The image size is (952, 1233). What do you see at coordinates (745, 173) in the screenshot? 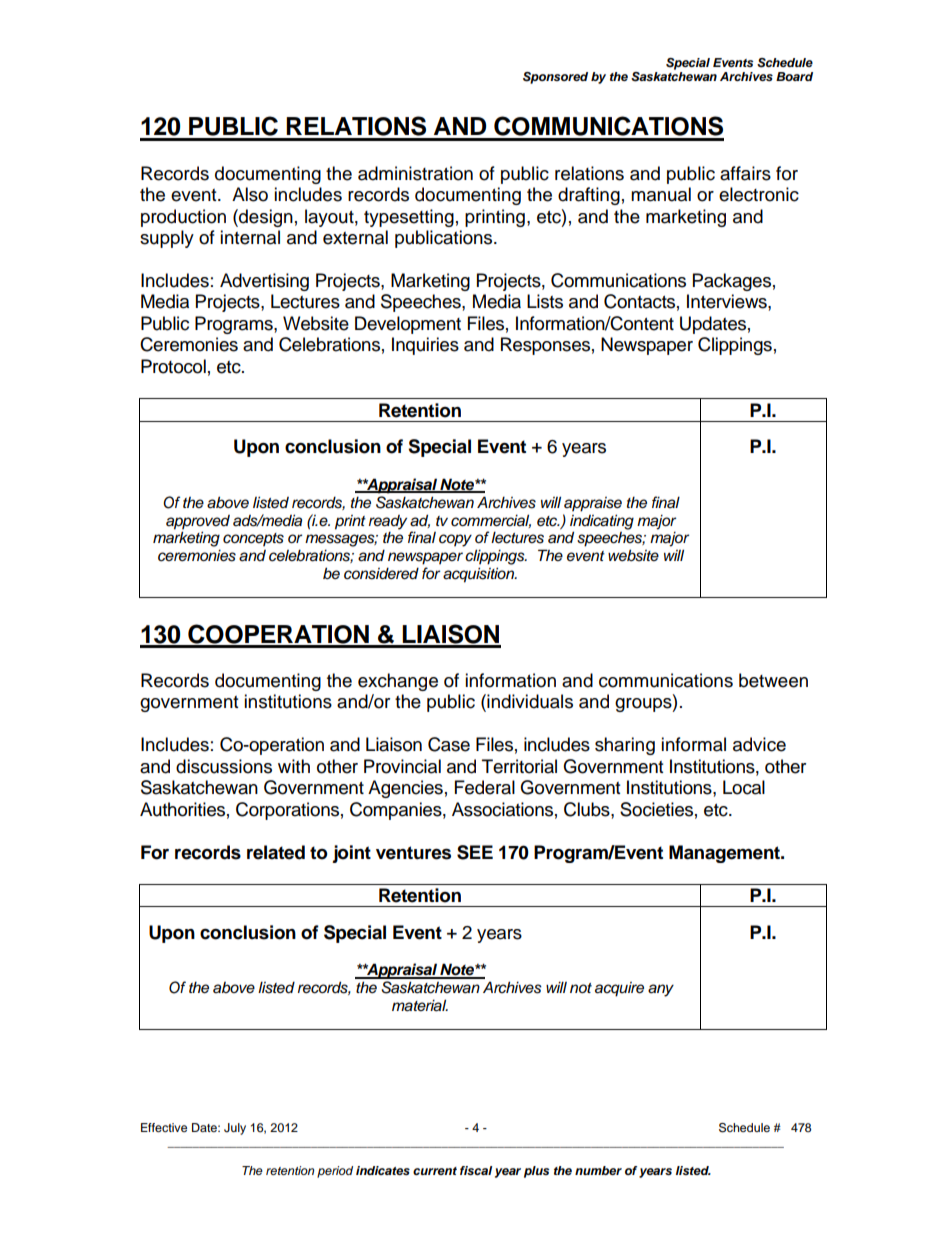
I see `affairs` at bounding box center [745, 173].
